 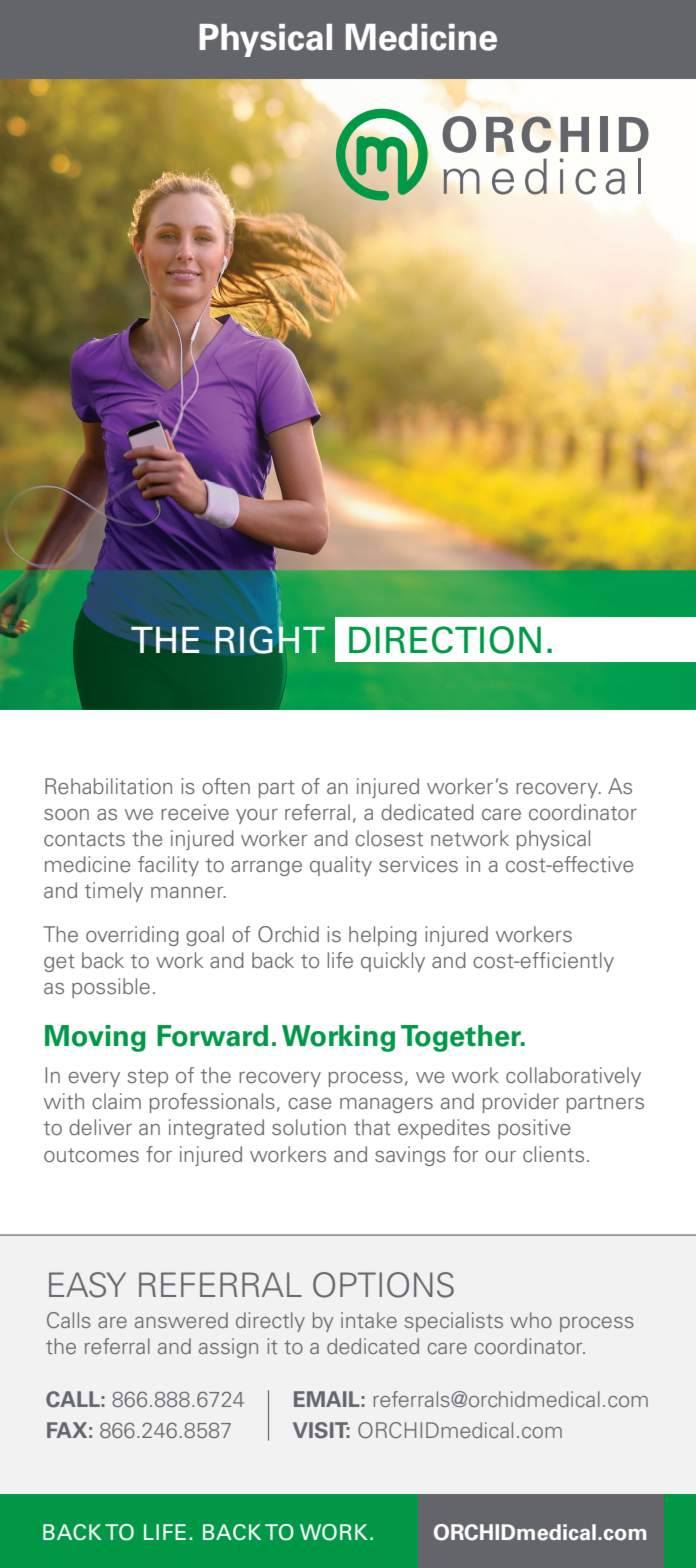 I want to click on Together, so click(x=462, y=1038).
